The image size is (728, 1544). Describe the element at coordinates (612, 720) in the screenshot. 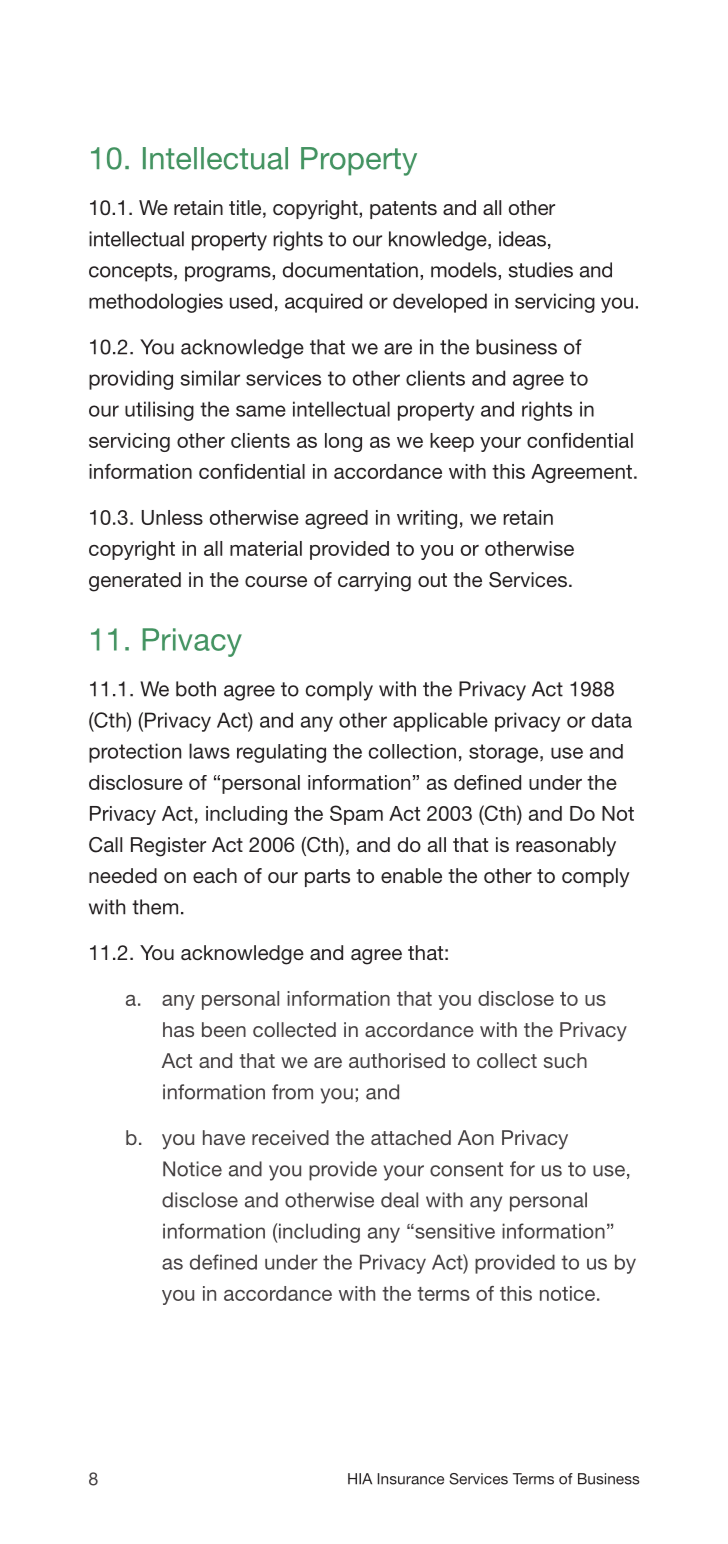

I see `data` at that location.
